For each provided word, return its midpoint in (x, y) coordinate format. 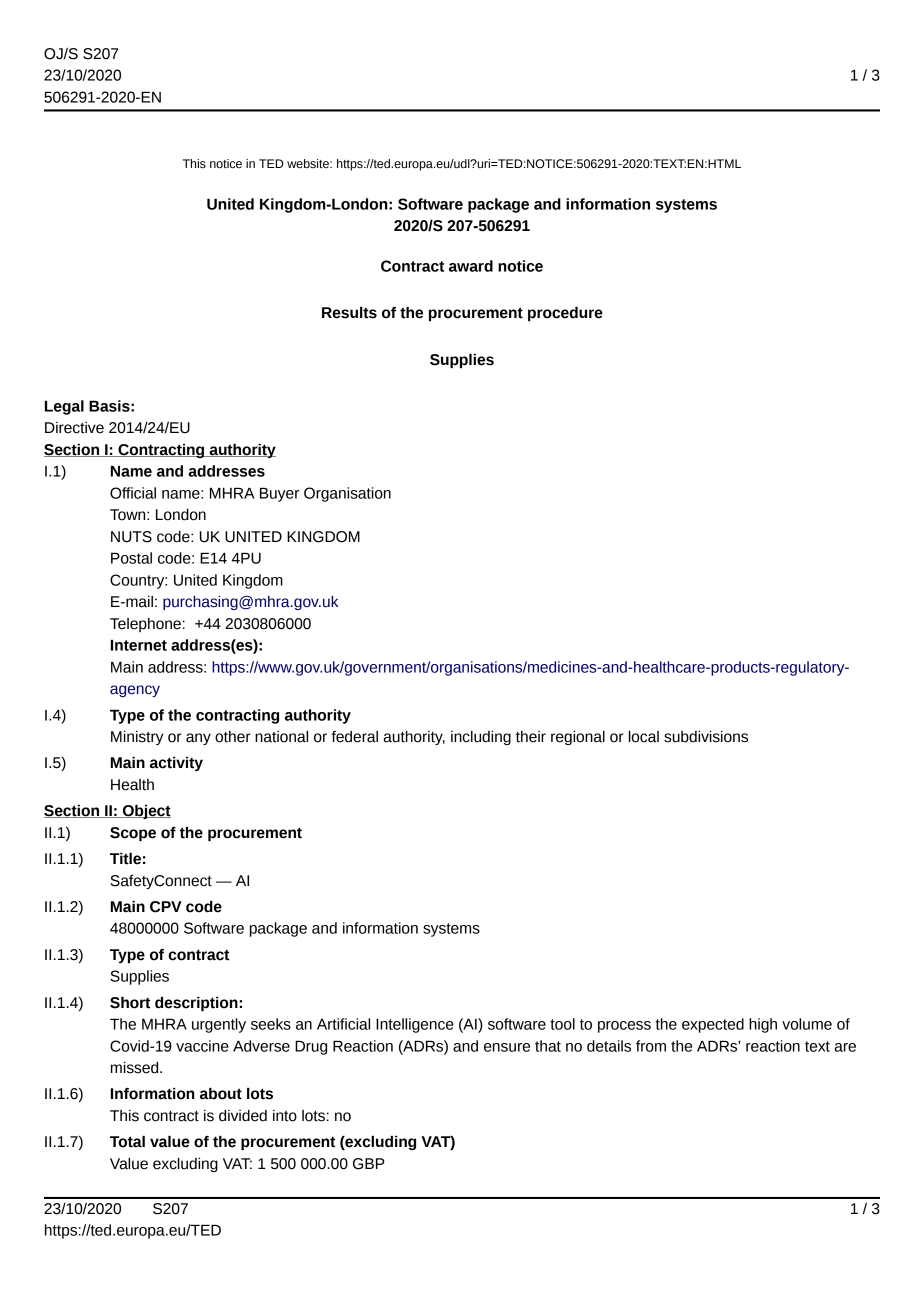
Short (130, 1003)
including (481, 738)
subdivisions (706, 737)
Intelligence (415, 1025)
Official (133, 493)
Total (127, 1142)
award (471, 266)
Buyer (279, 494)
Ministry (137, 738)
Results (349, 313)
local (644, 737)
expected (713, 1025)
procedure (565, 314)
